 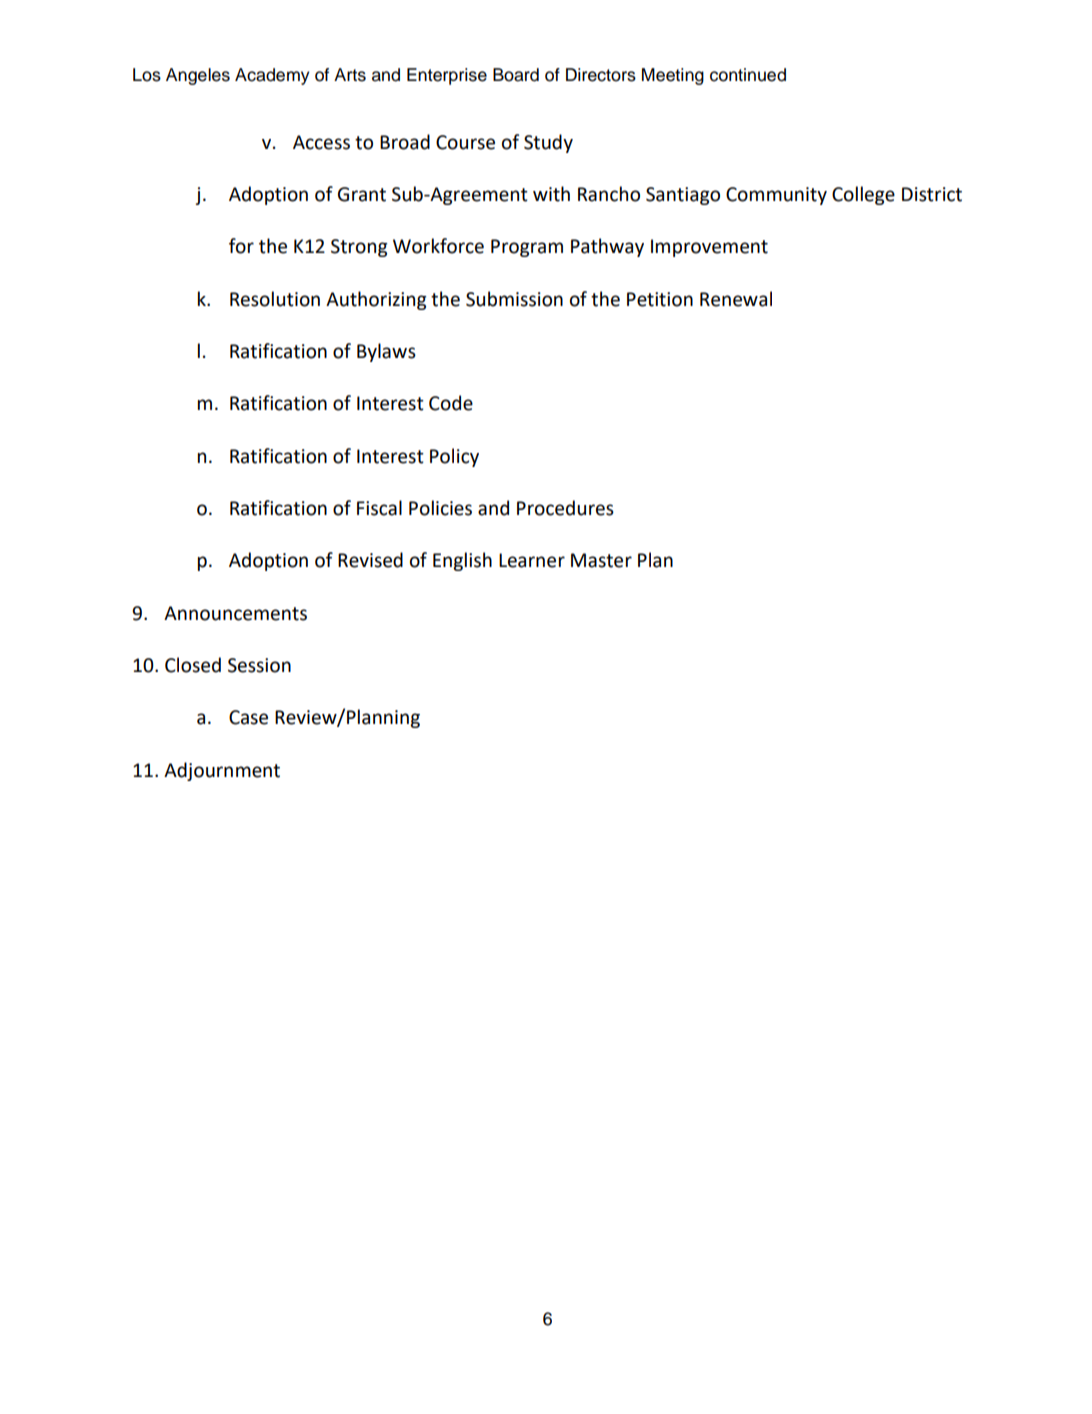 I want to click on continued, so click(x=748, y=75).
